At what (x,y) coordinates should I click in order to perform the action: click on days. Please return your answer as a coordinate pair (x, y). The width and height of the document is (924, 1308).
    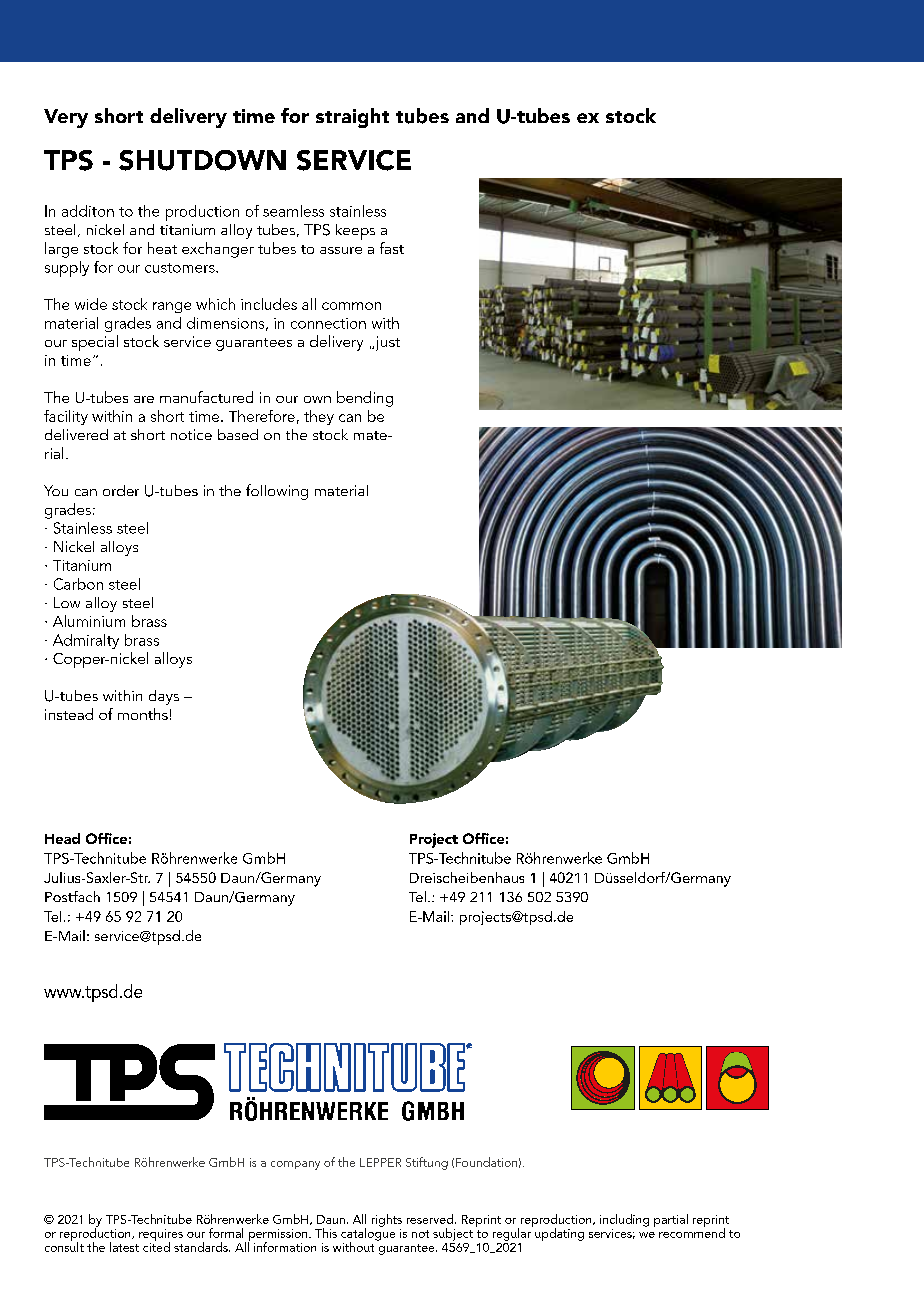
    Looking at the image, I should click on (164, 697).
